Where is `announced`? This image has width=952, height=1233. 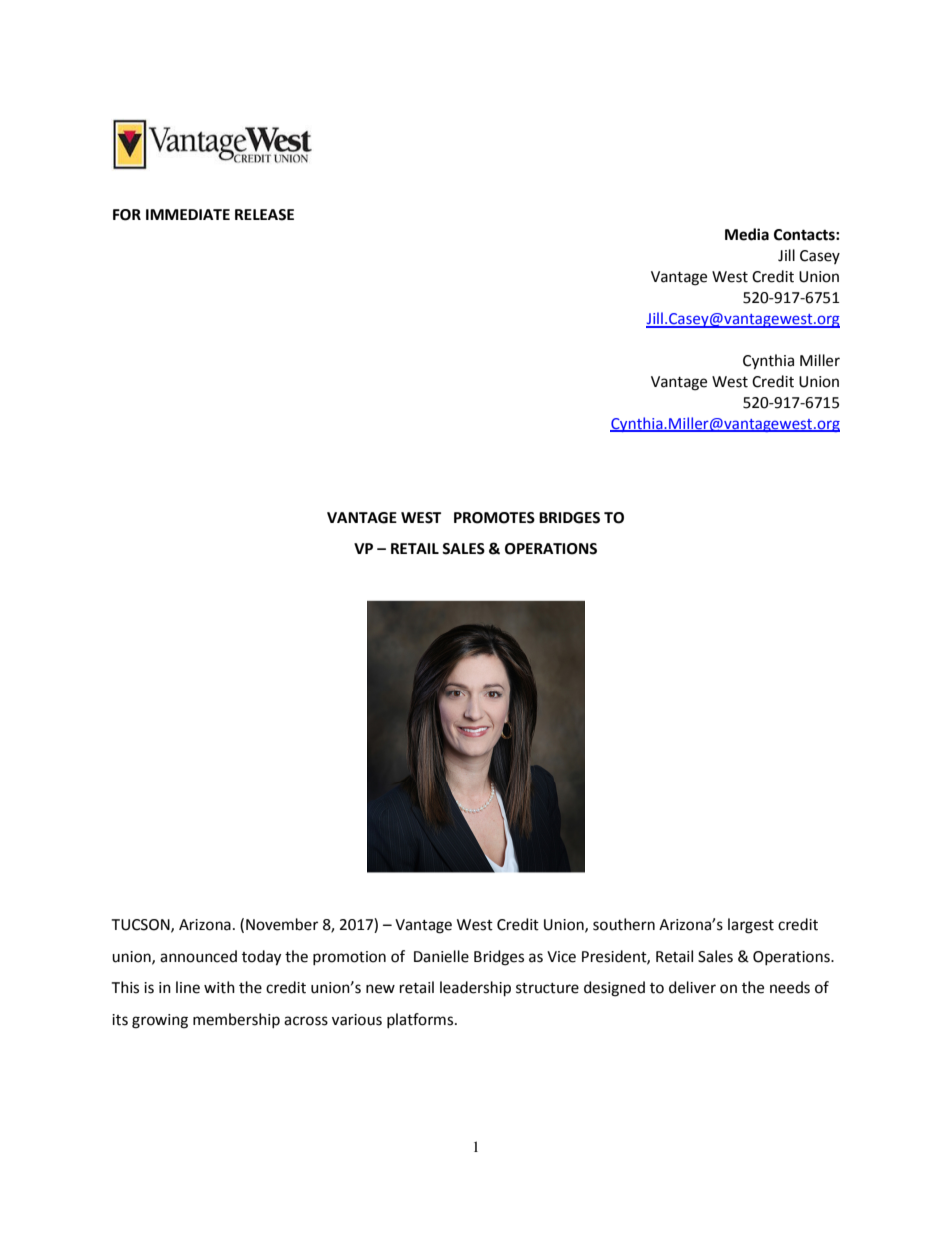 announced is located at coordinates (198, 956).
